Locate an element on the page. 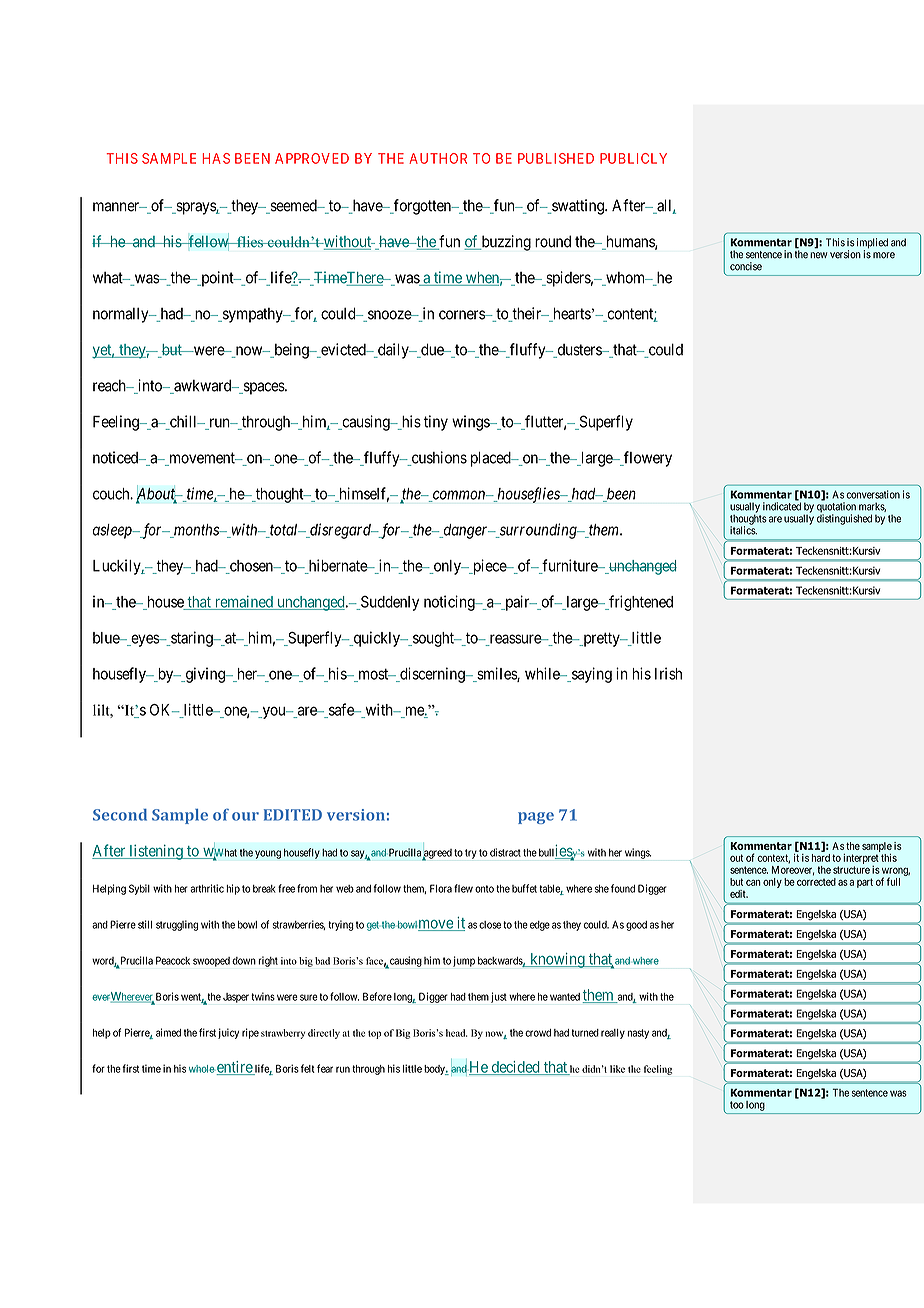 Image resolution: width=924 pixels, height=1308 pixels. Irish is located at coordinates (668, 673).
